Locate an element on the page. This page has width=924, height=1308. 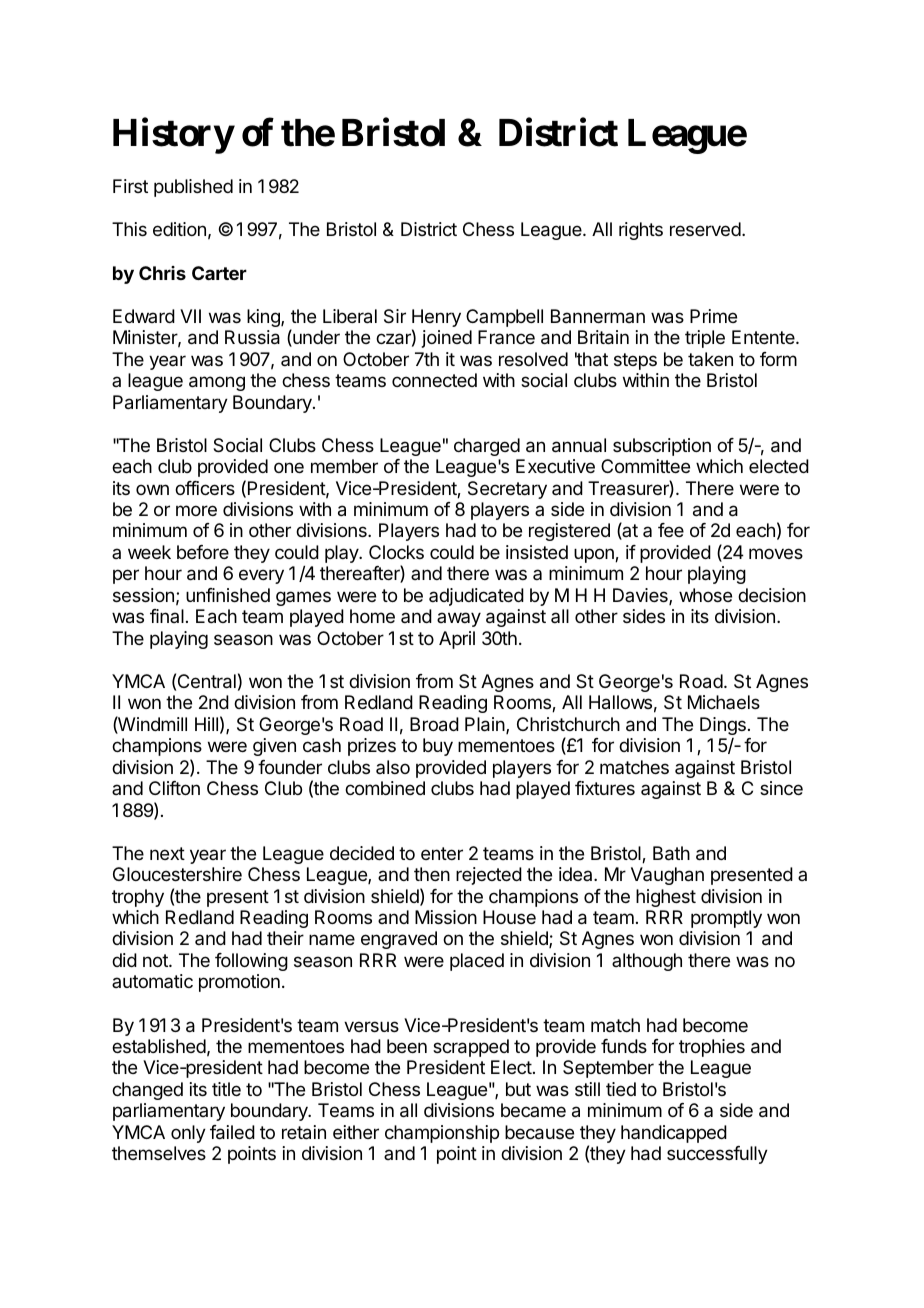
Dings is located at coordinates (723, 726).
